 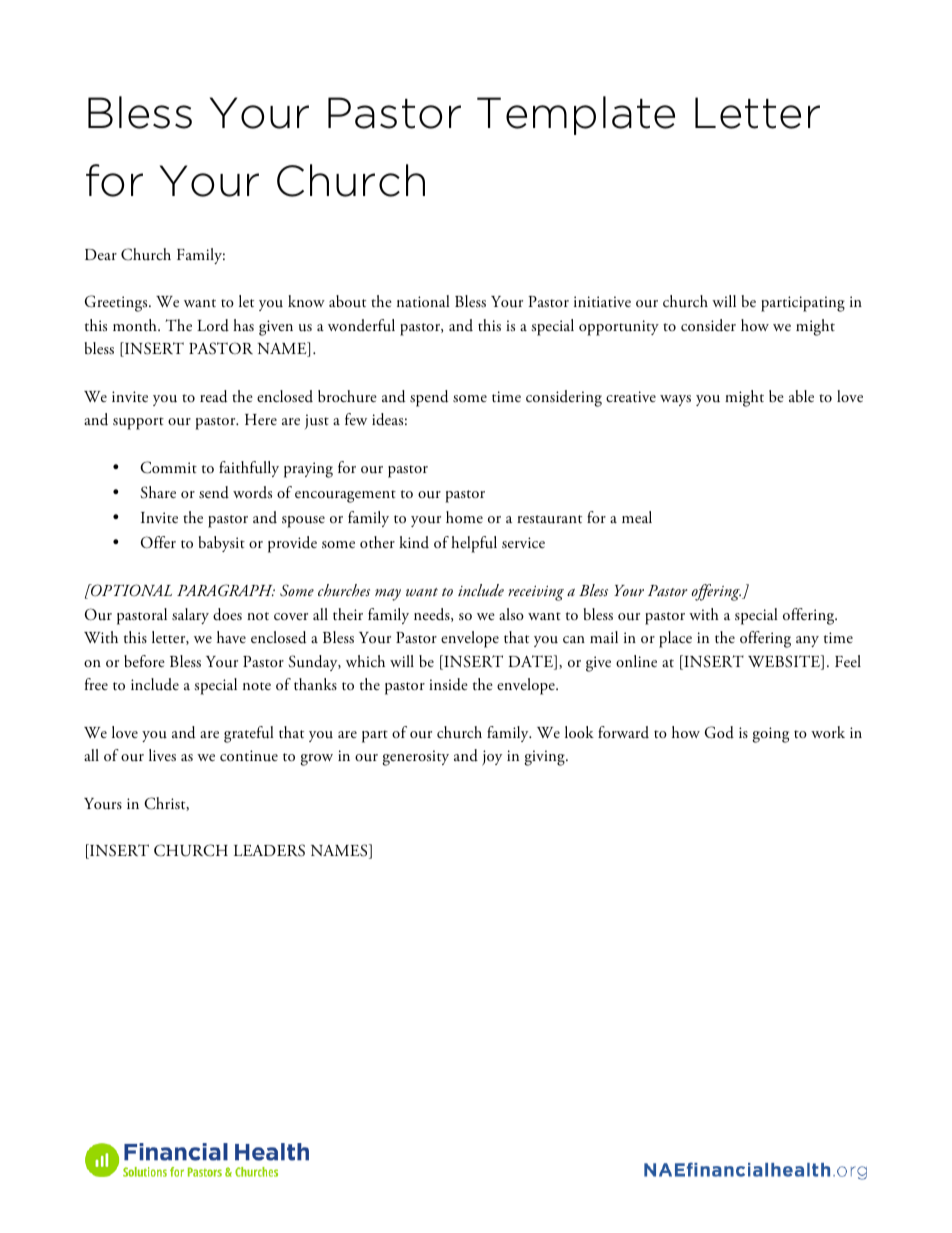 I want to click on Lord, so click(x=213, y=325).
